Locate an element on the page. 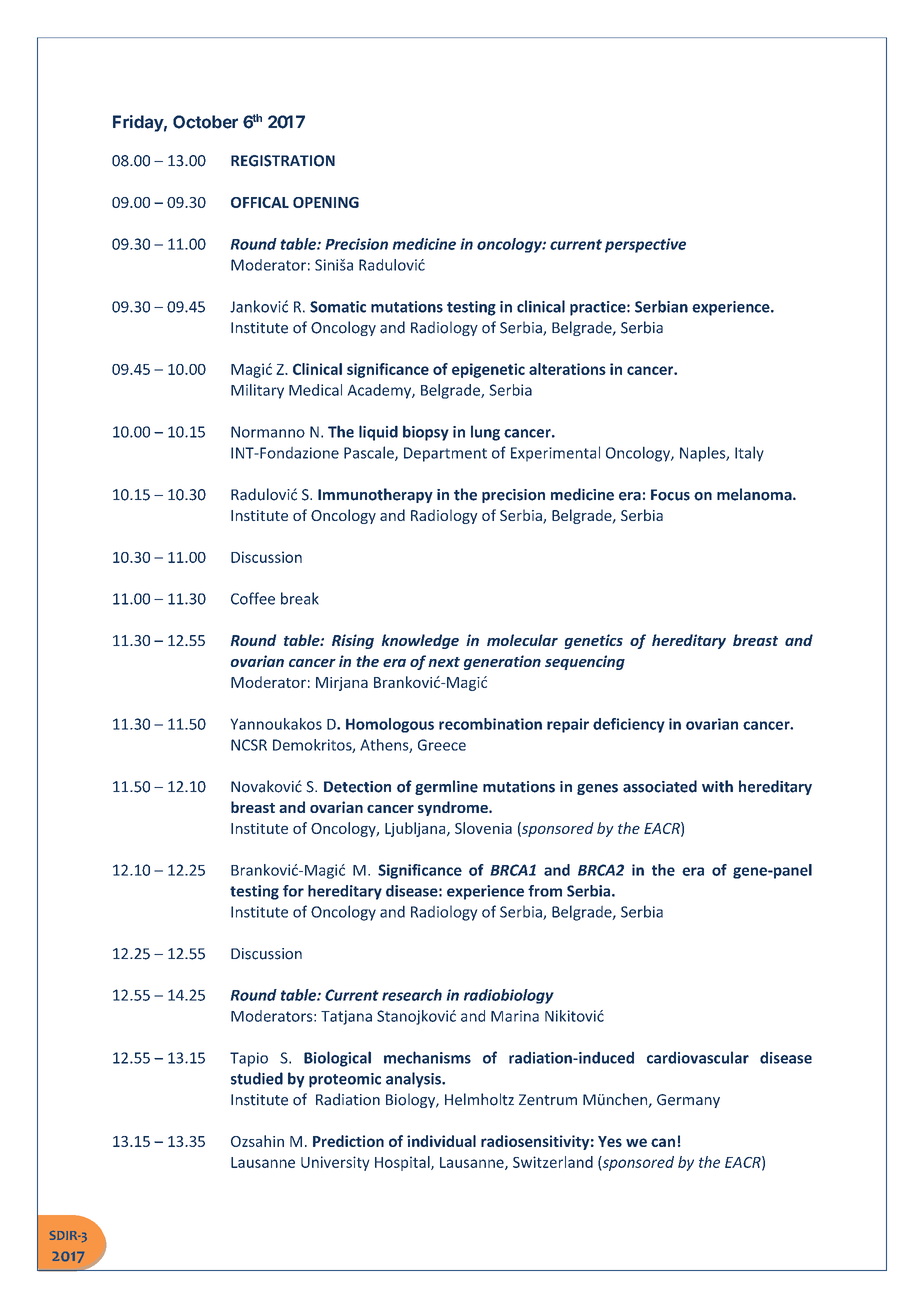 Image resolution: width=924 pixels, height=1308 pixels. REGISTRATION is located at coordinates (283, 161).
